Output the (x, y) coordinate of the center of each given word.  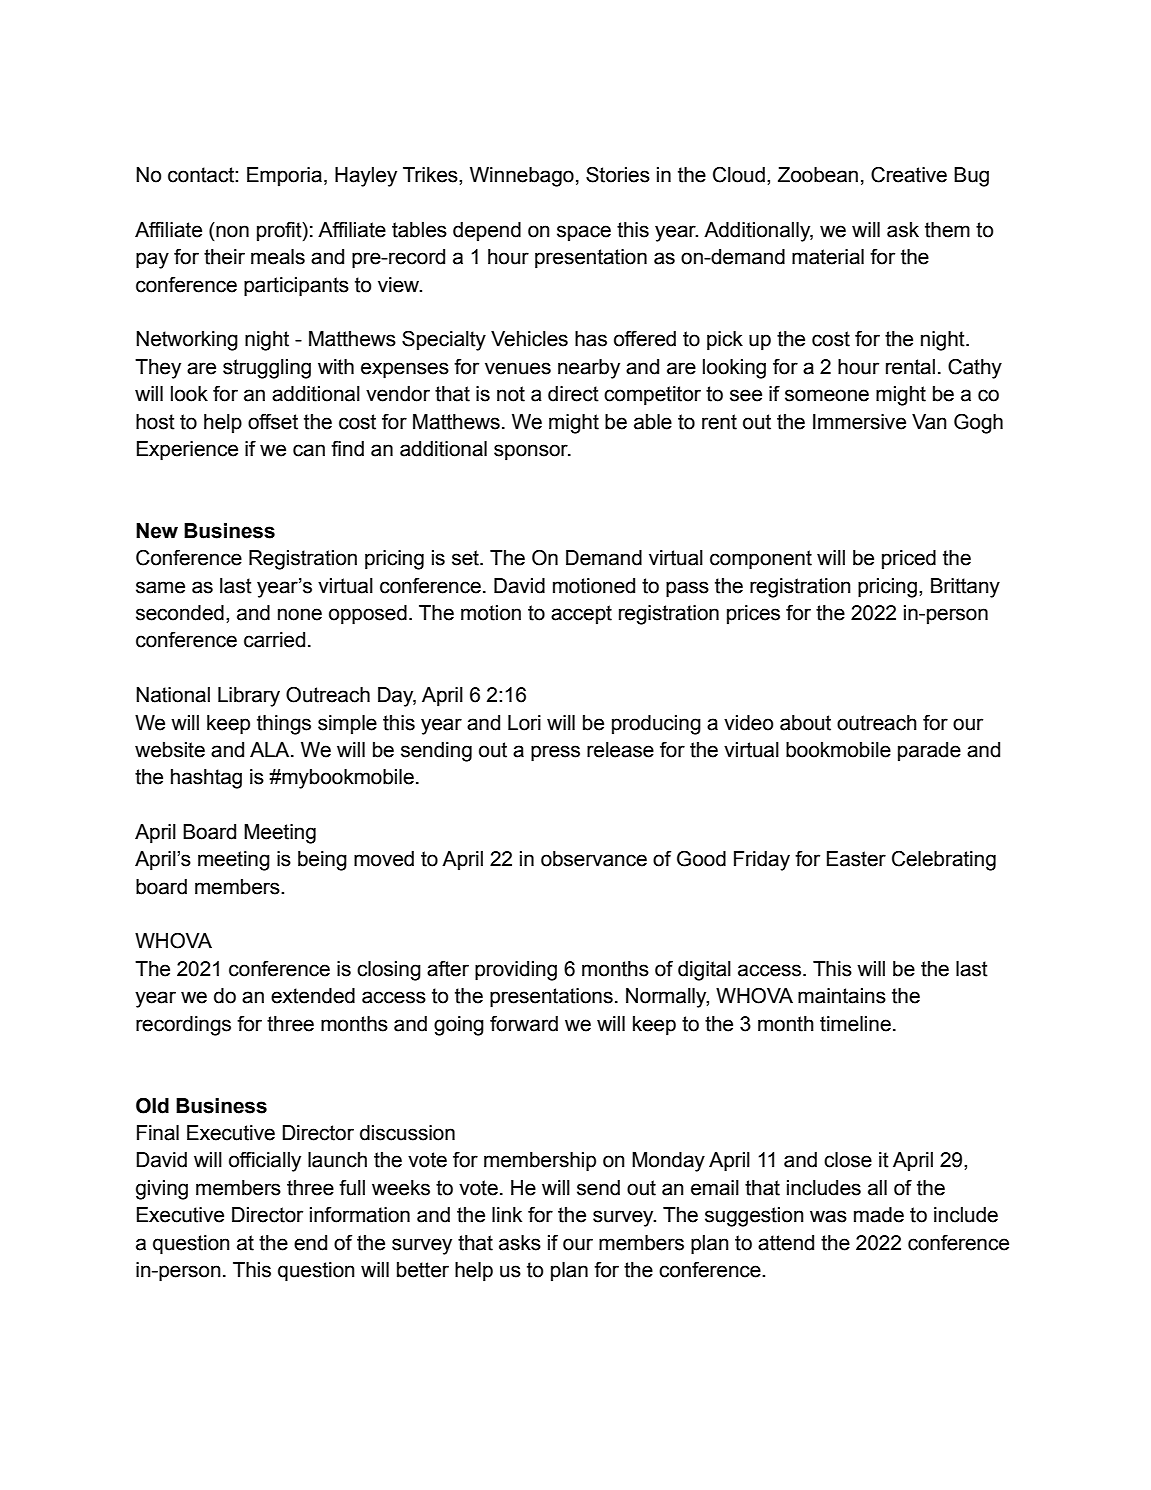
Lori (524, 723)
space (584, 233)
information (360, 1214)
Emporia (284, 177)
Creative (909, 175)
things (284, 725)
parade (929, 752)
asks (520, 1243)
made (879, 1215)
